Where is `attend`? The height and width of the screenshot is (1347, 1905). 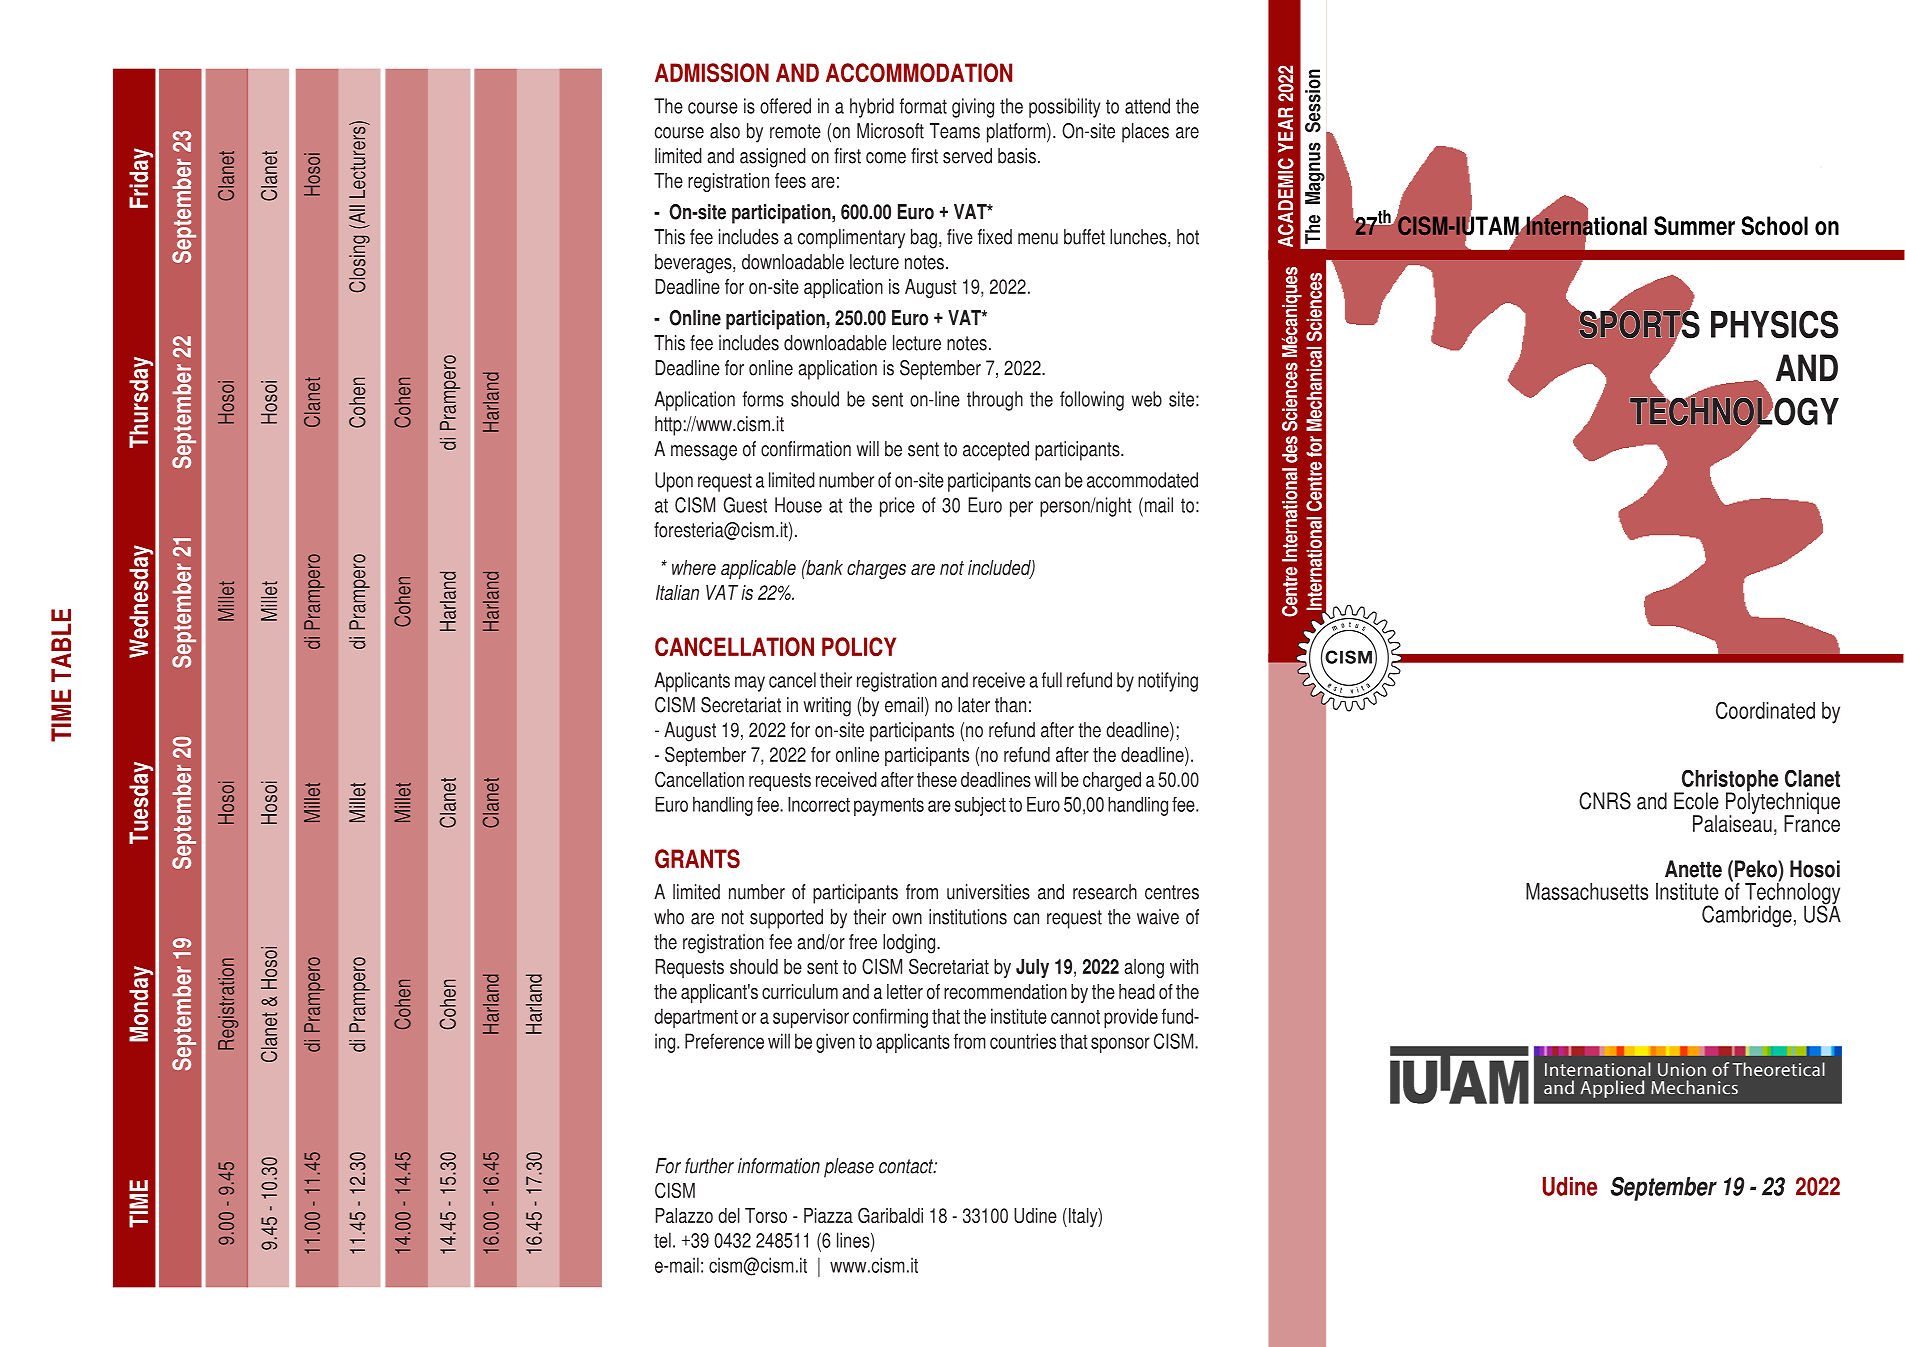
attend is located at coordinates (1147, 106).
